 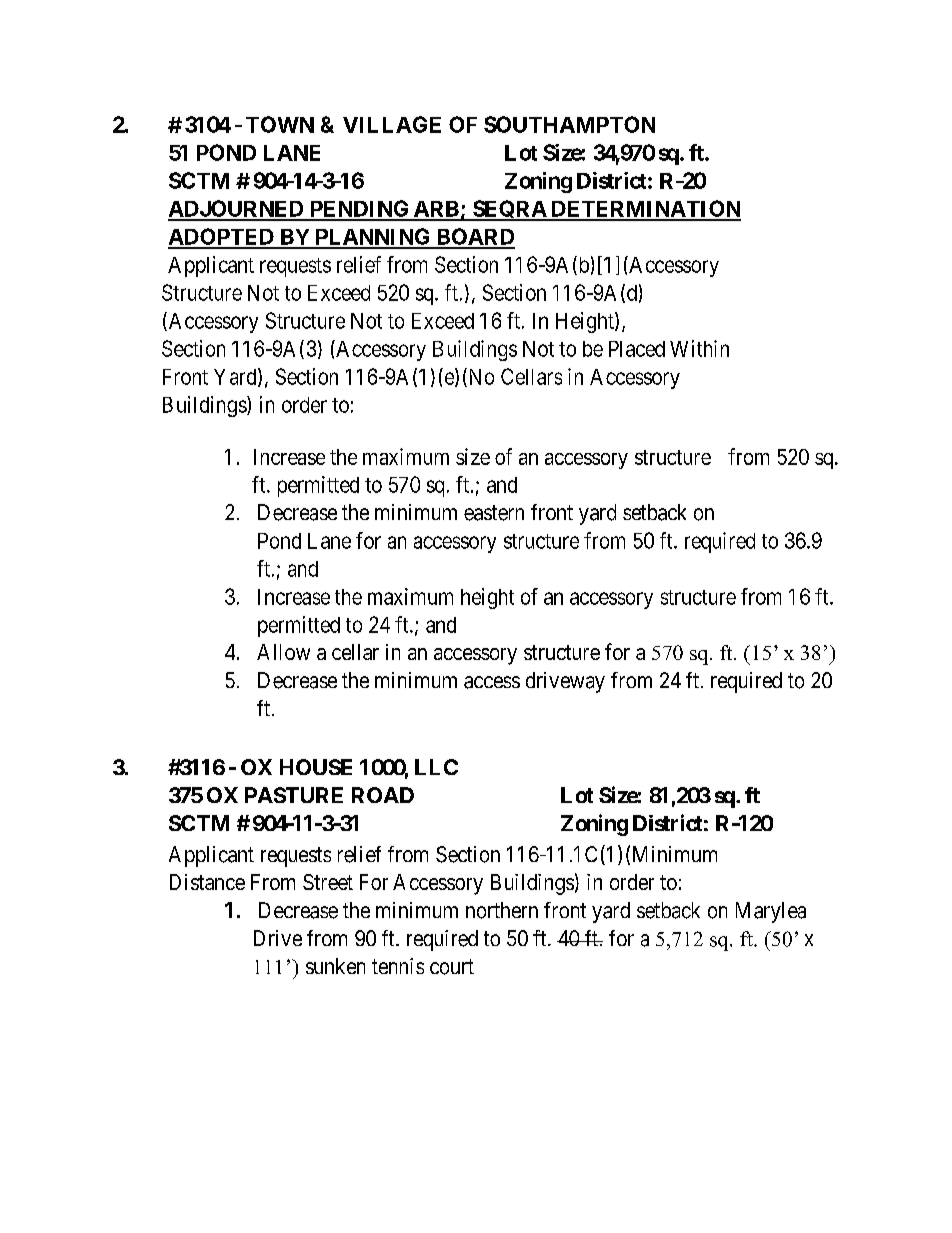 I want to click on Placed, so click(x=637, y=349).
